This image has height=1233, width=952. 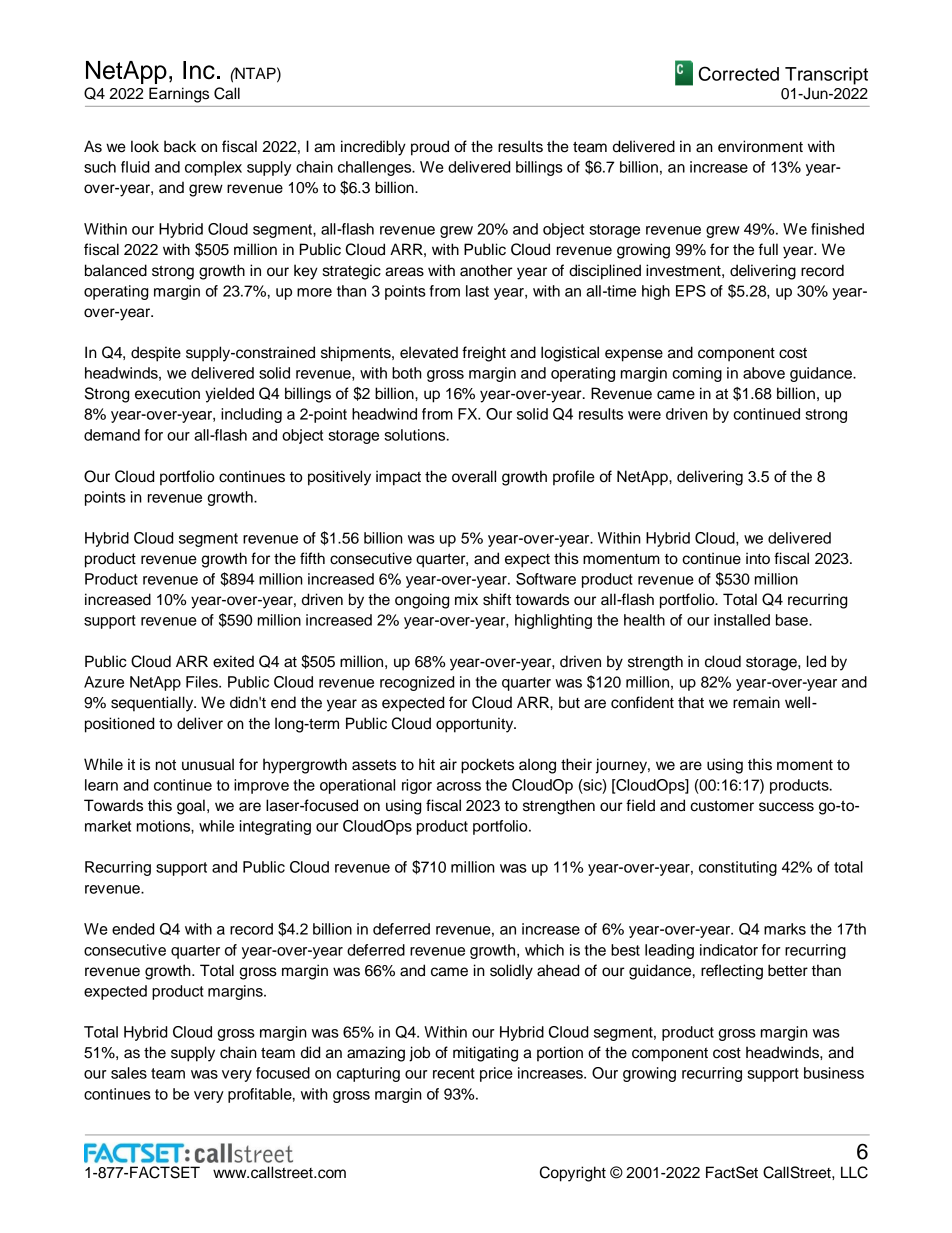 What do you see at coordinates (430, 148) in the image?
I see `proud` at bounding box center [430, 148].
